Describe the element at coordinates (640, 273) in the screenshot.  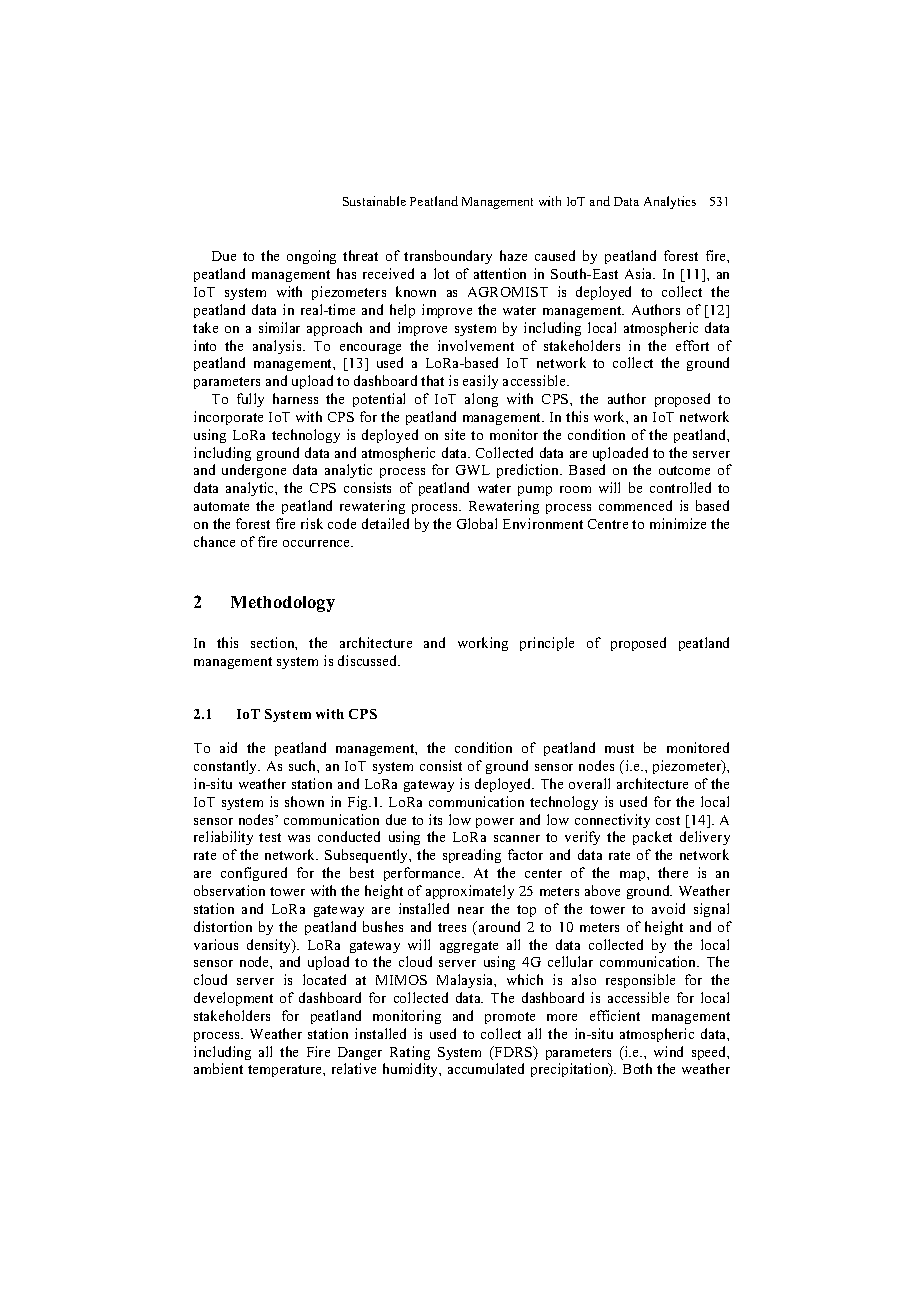
I see `Asia` at that location.
